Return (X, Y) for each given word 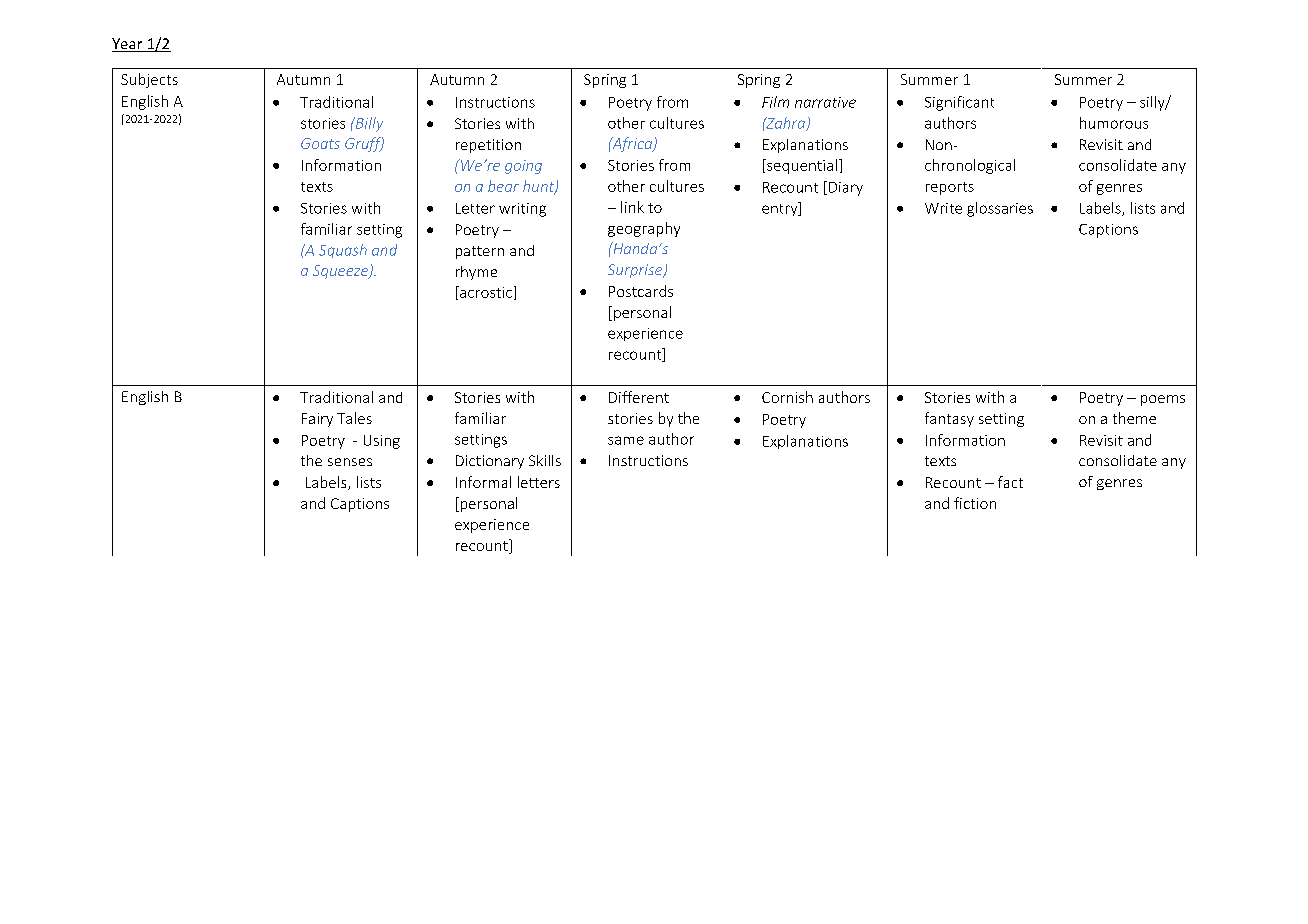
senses (350, 462)
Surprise (636, 271)
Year (128, 45)
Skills (545, 460)
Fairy (317, 420)
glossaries (1000, 209)
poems (1163, 400)
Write (943, 208)
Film (775, 102)
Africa (632, 144)
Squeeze (341, 272)
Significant (959, 103)
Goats (320, 143)
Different (639, 397)
